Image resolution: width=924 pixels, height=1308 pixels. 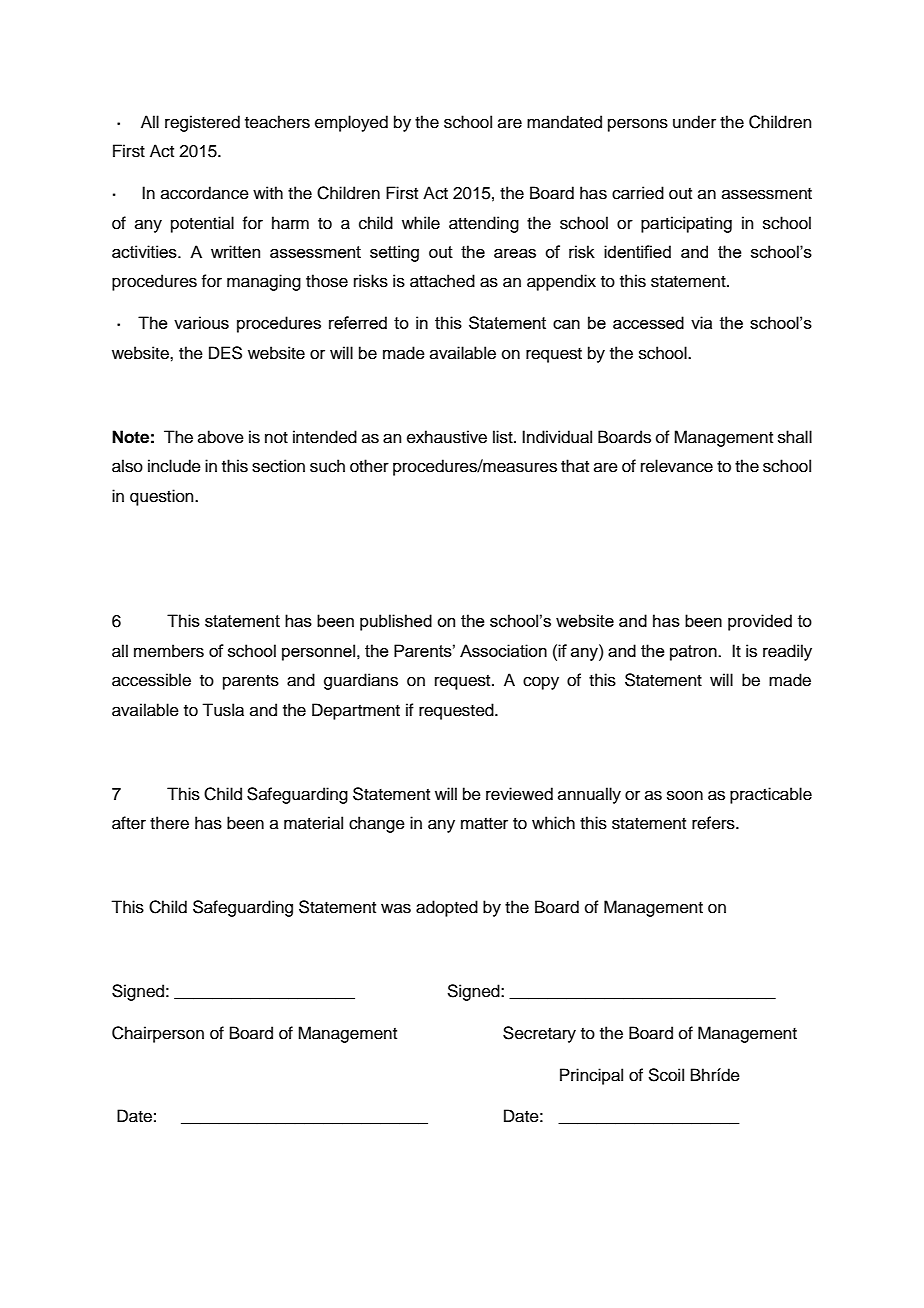 What do you see at coordinates (158, 1034) in the image?
I see `Chairperson` at bounding box center [158, 1034].
